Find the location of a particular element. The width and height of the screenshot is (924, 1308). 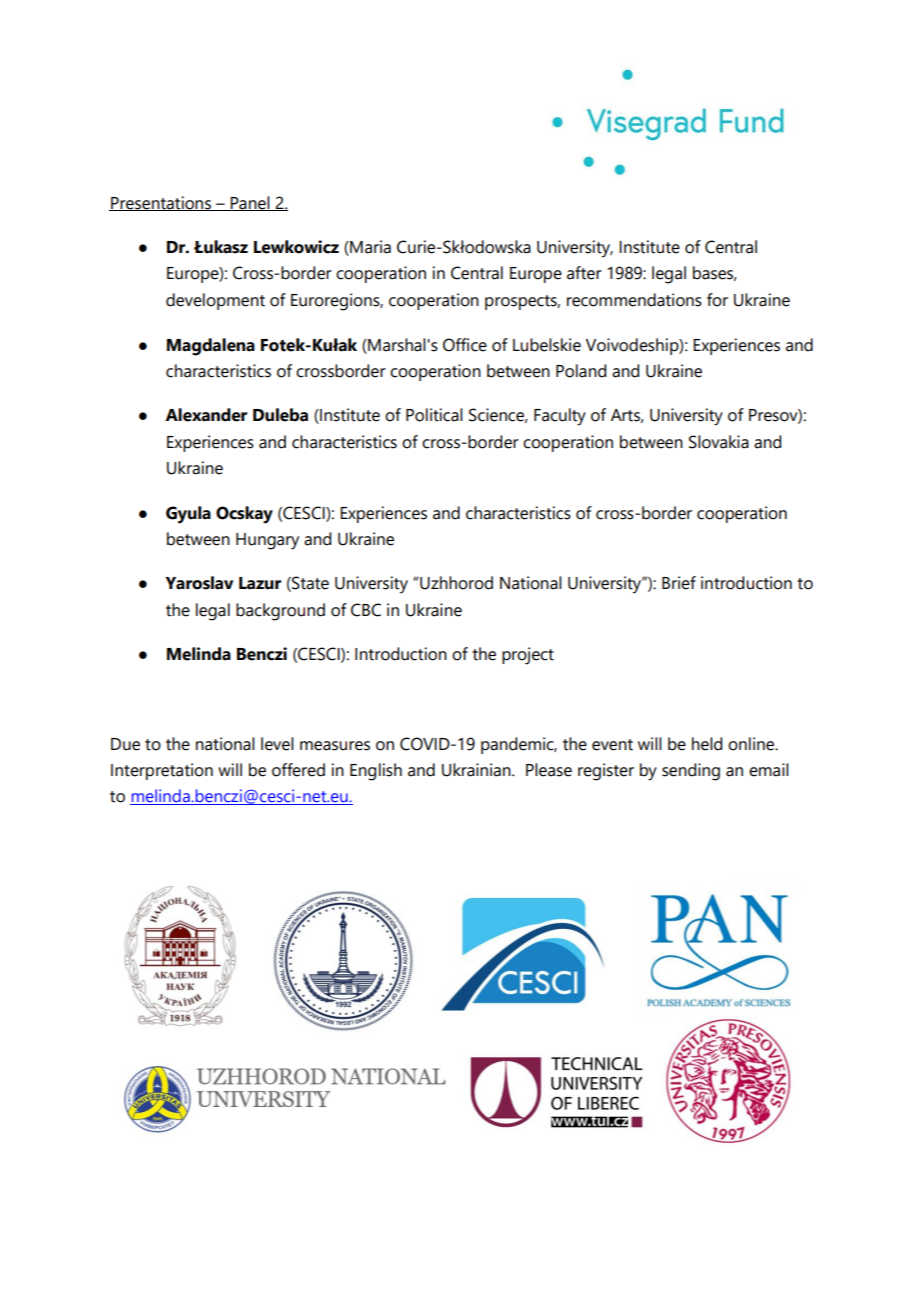

Interpretation is located at coordinates (162, 771).
